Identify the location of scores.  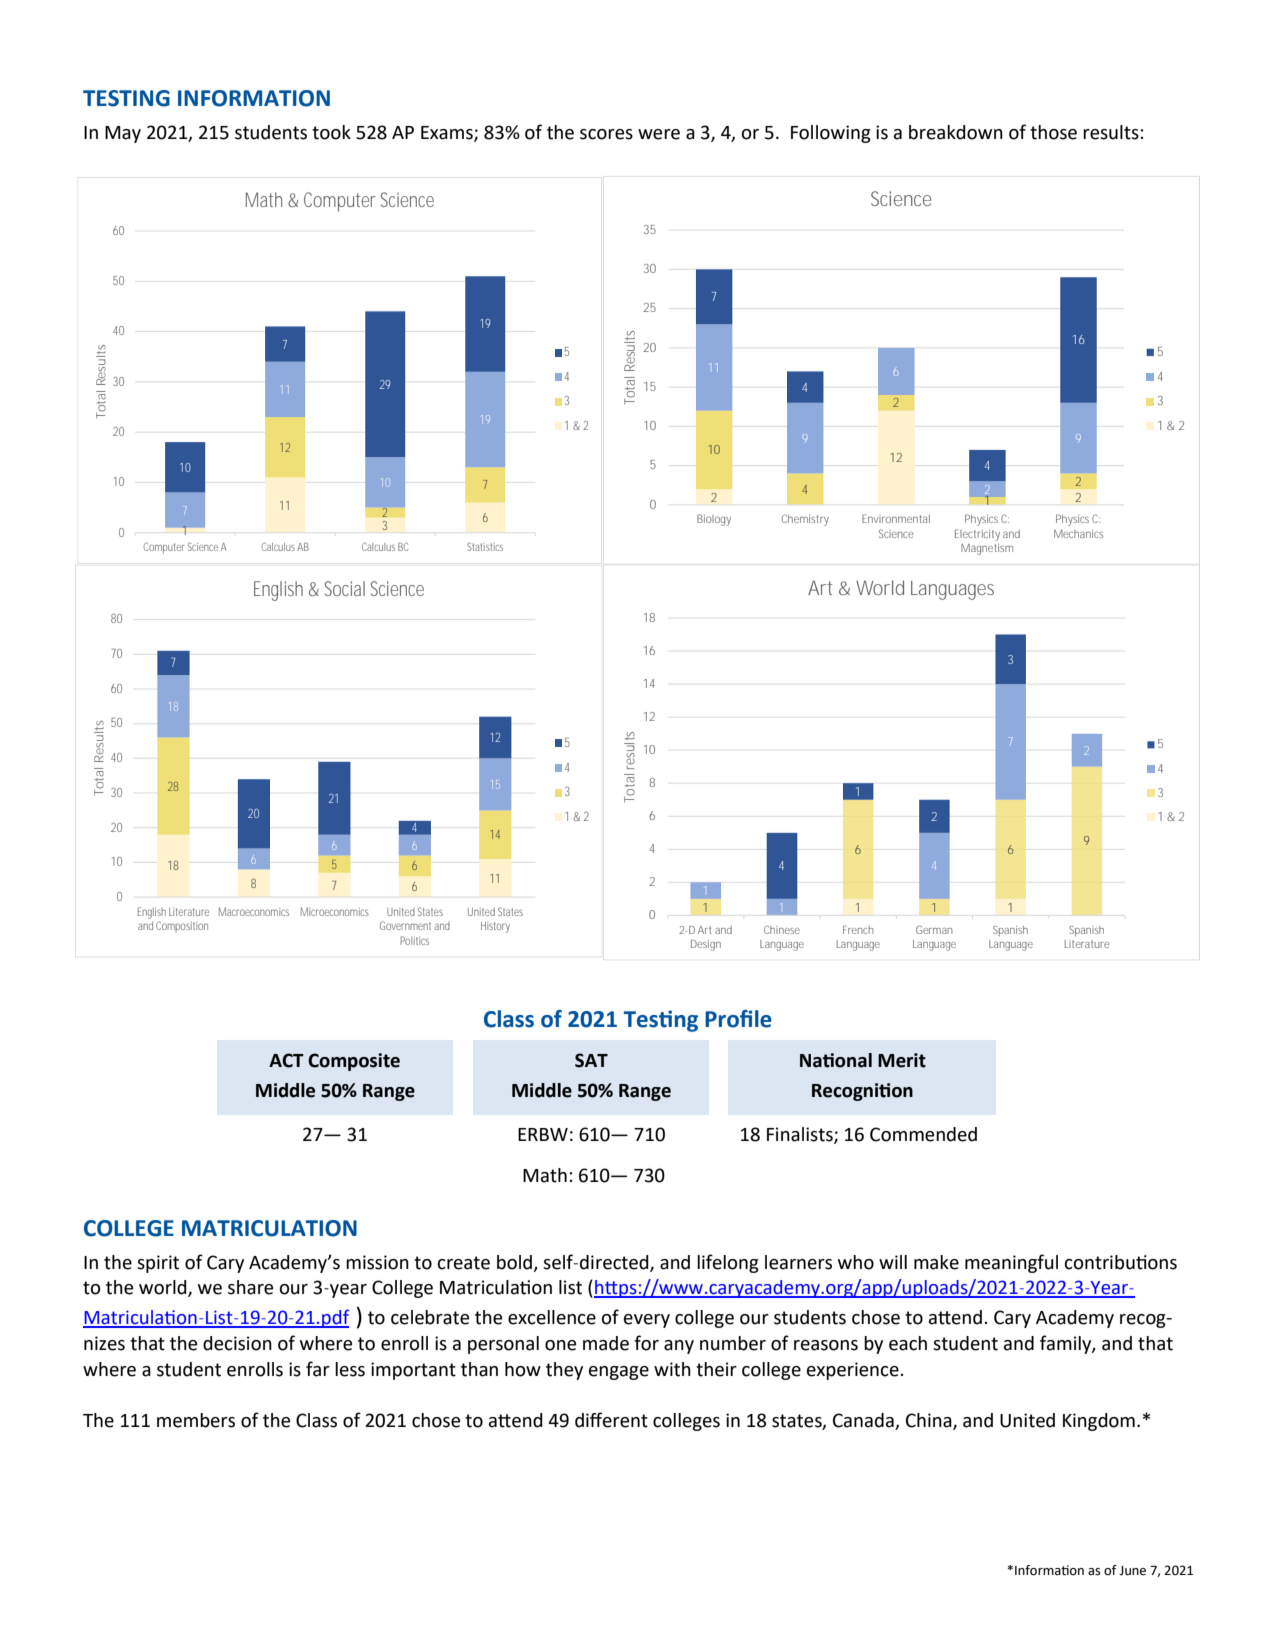
(606, 134).
